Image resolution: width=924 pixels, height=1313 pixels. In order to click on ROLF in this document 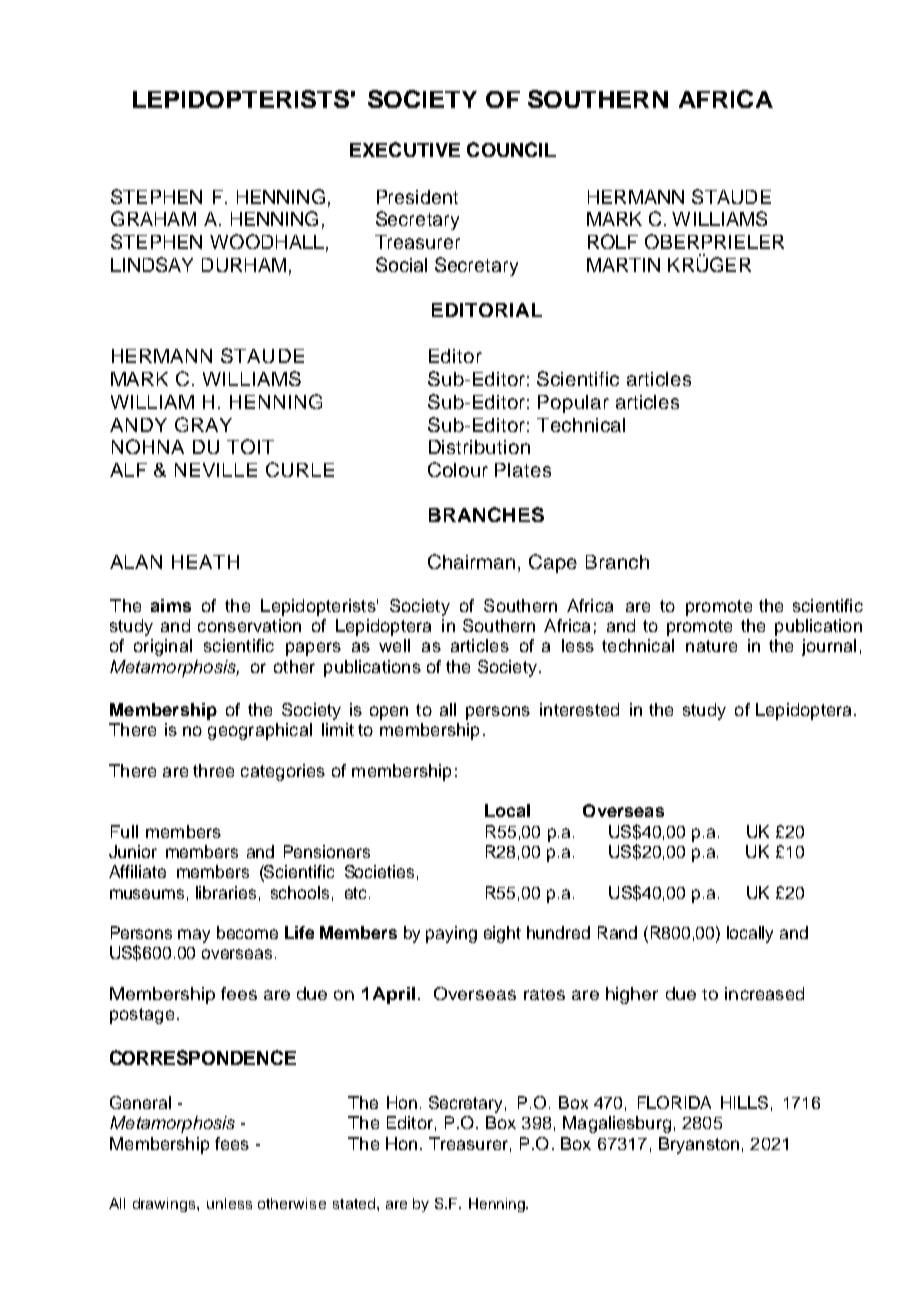, I will do `click(613, 241)`.
